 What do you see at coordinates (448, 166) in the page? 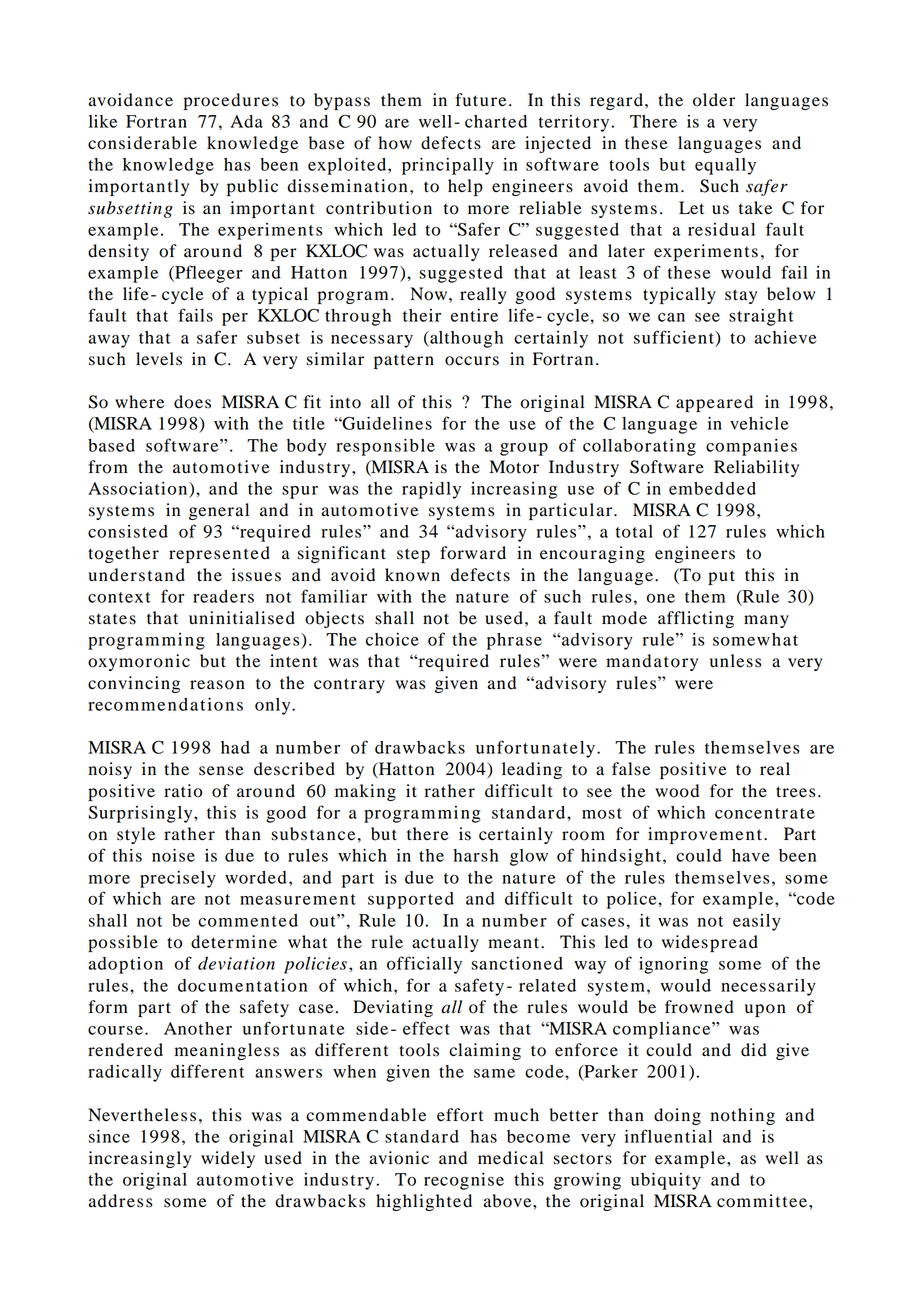
I see `principally` at bounding box center [448, 166].
